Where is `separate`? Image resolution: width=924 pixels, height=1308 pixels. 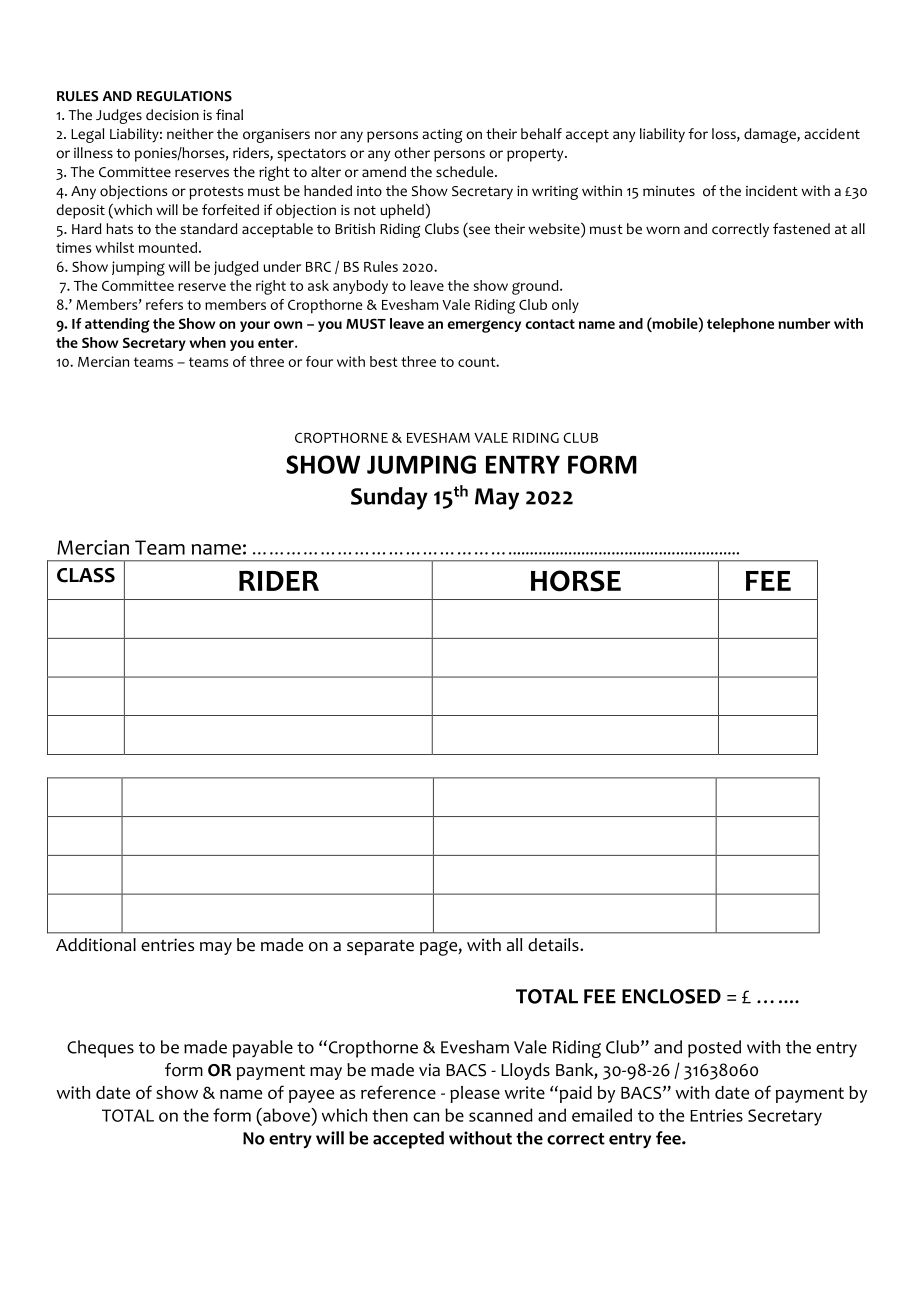
separate is located at coordinates (380, 947).
